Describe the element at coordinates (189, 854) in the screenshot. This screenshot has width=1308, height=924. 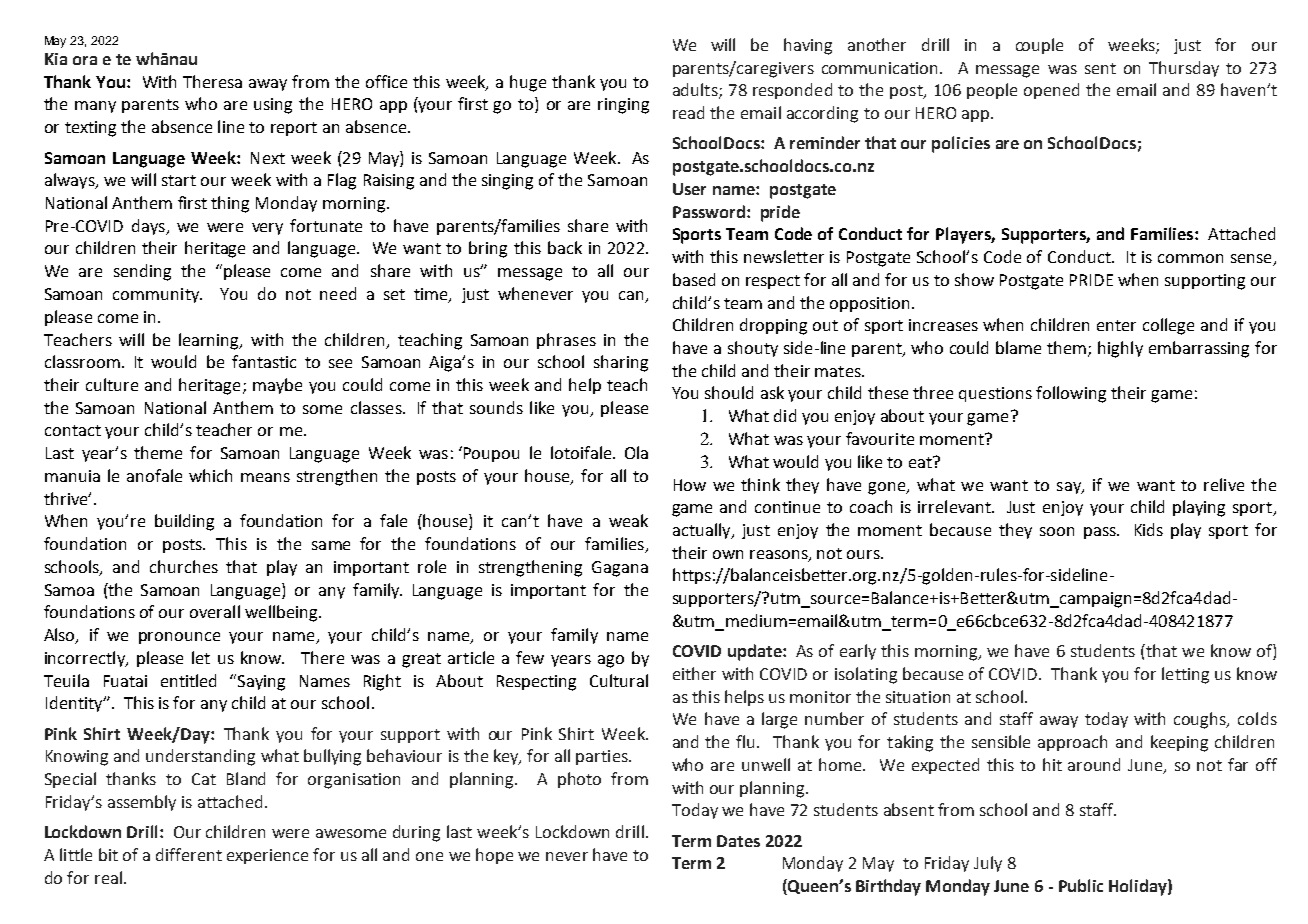
I see `different` at that location.
